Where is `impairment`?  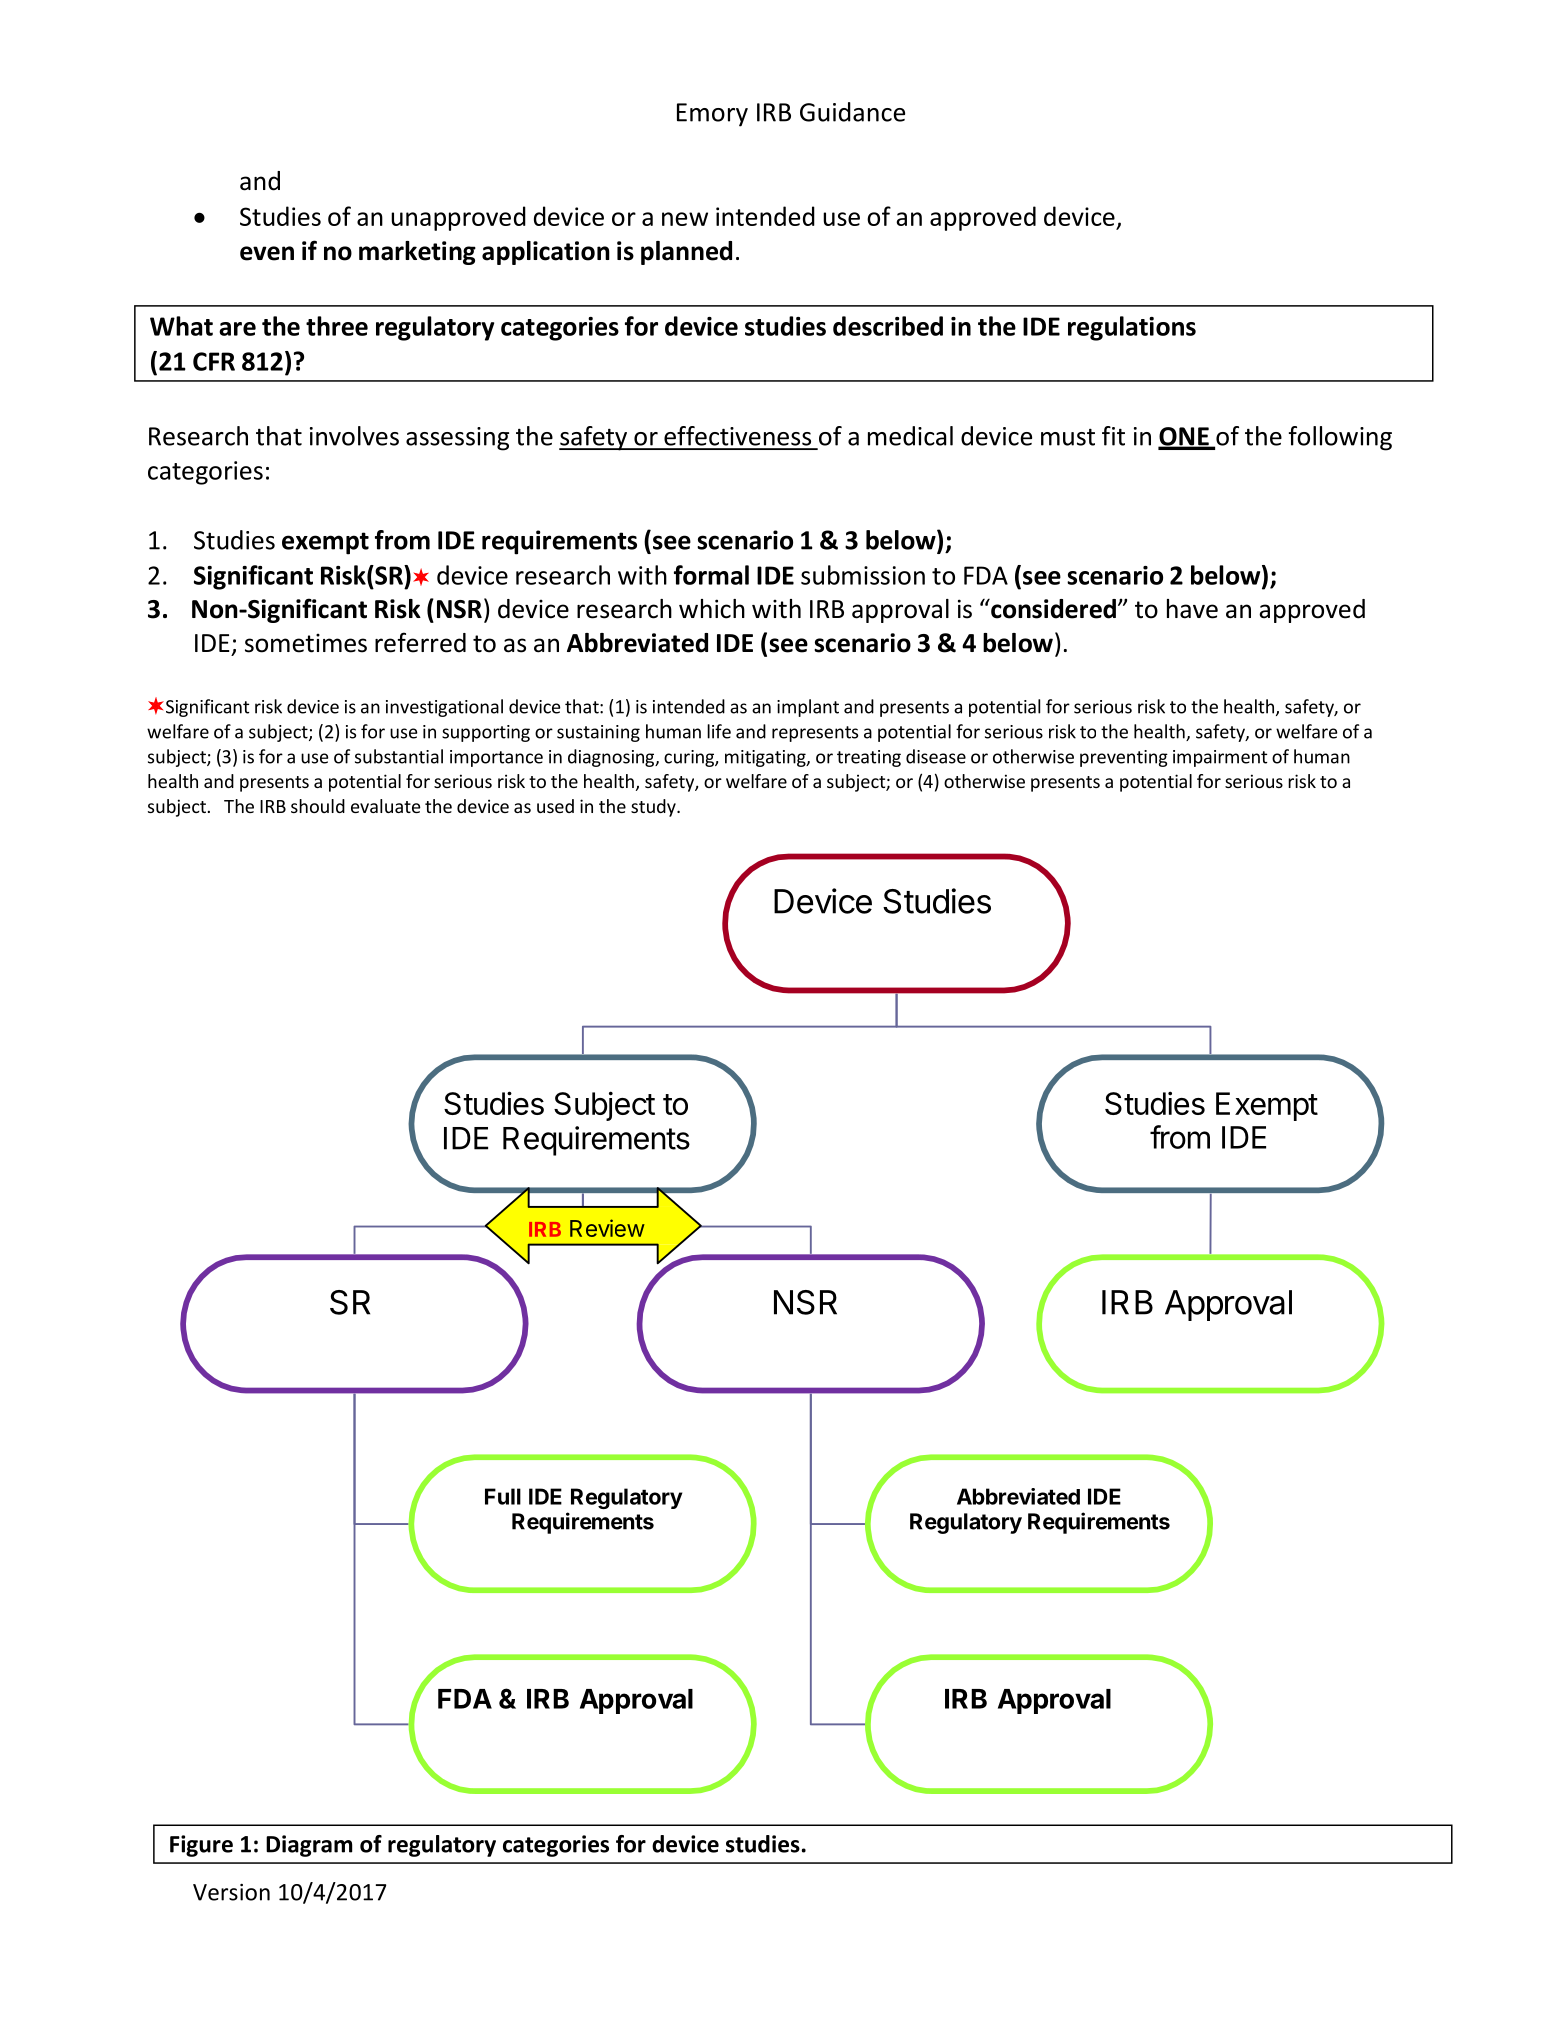 impairment is located at coordinates (1220, 758).
